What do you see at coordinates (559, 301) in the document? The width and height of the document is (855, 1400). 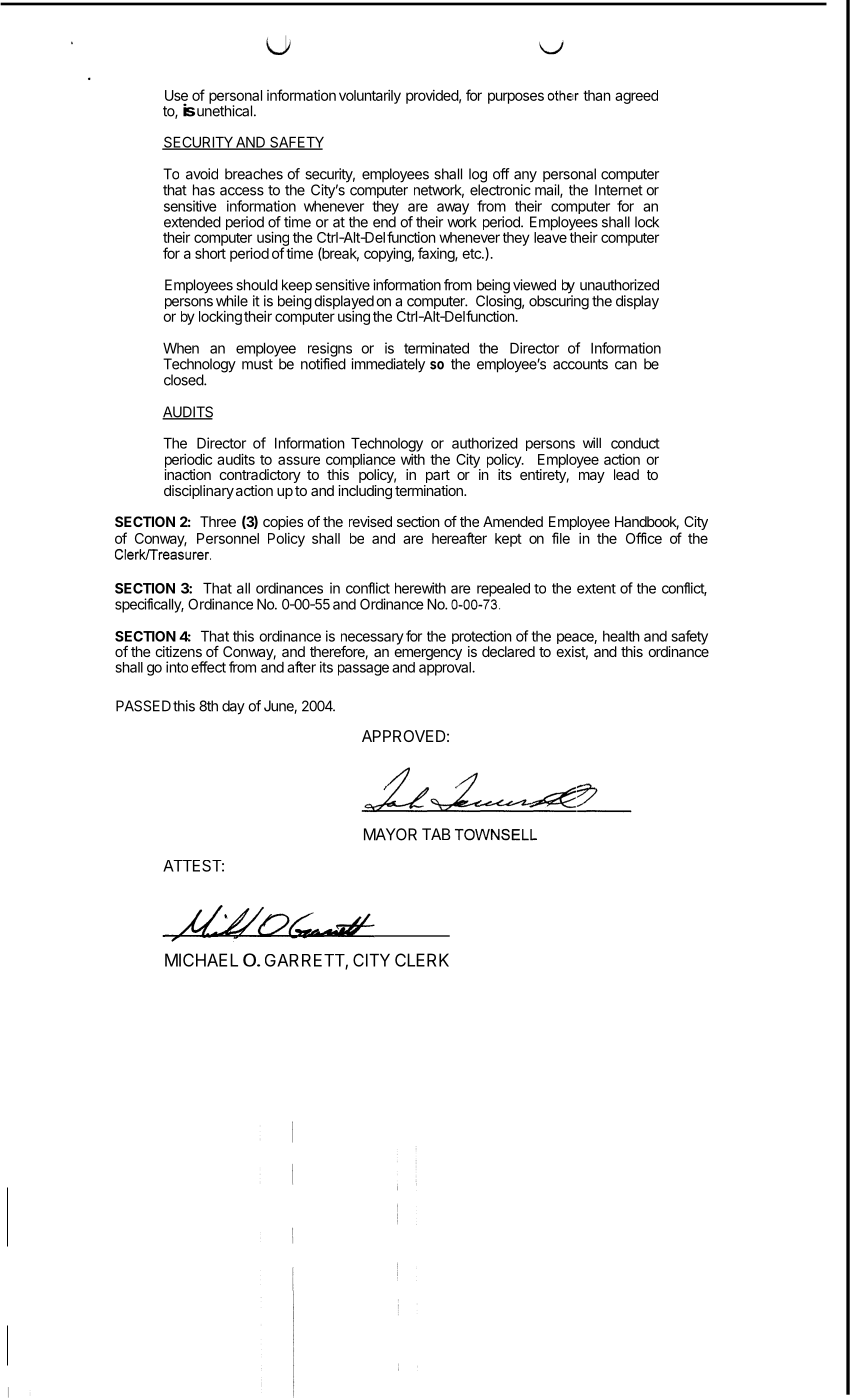 I see `obscuring` at bounding box center [559, 301].
